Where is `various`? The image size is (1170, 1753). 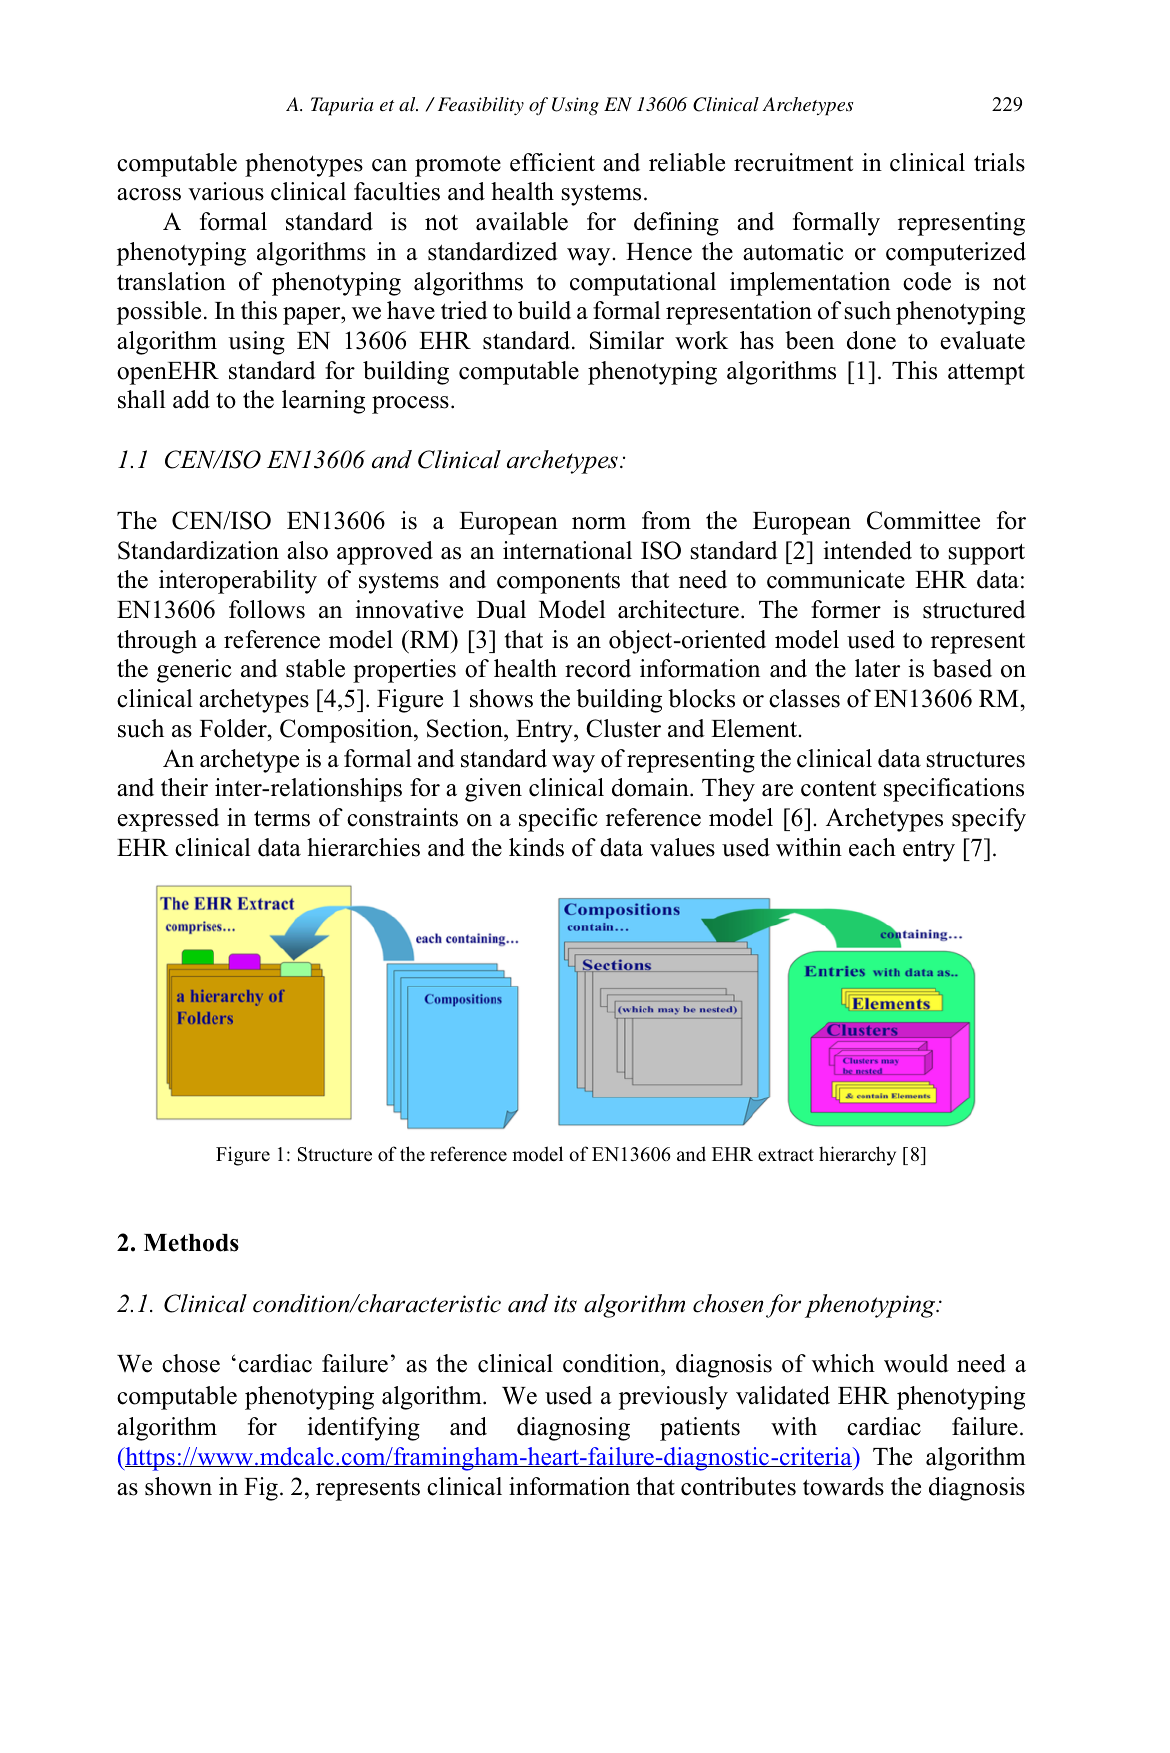 various is located at coordinates (226, 191).
